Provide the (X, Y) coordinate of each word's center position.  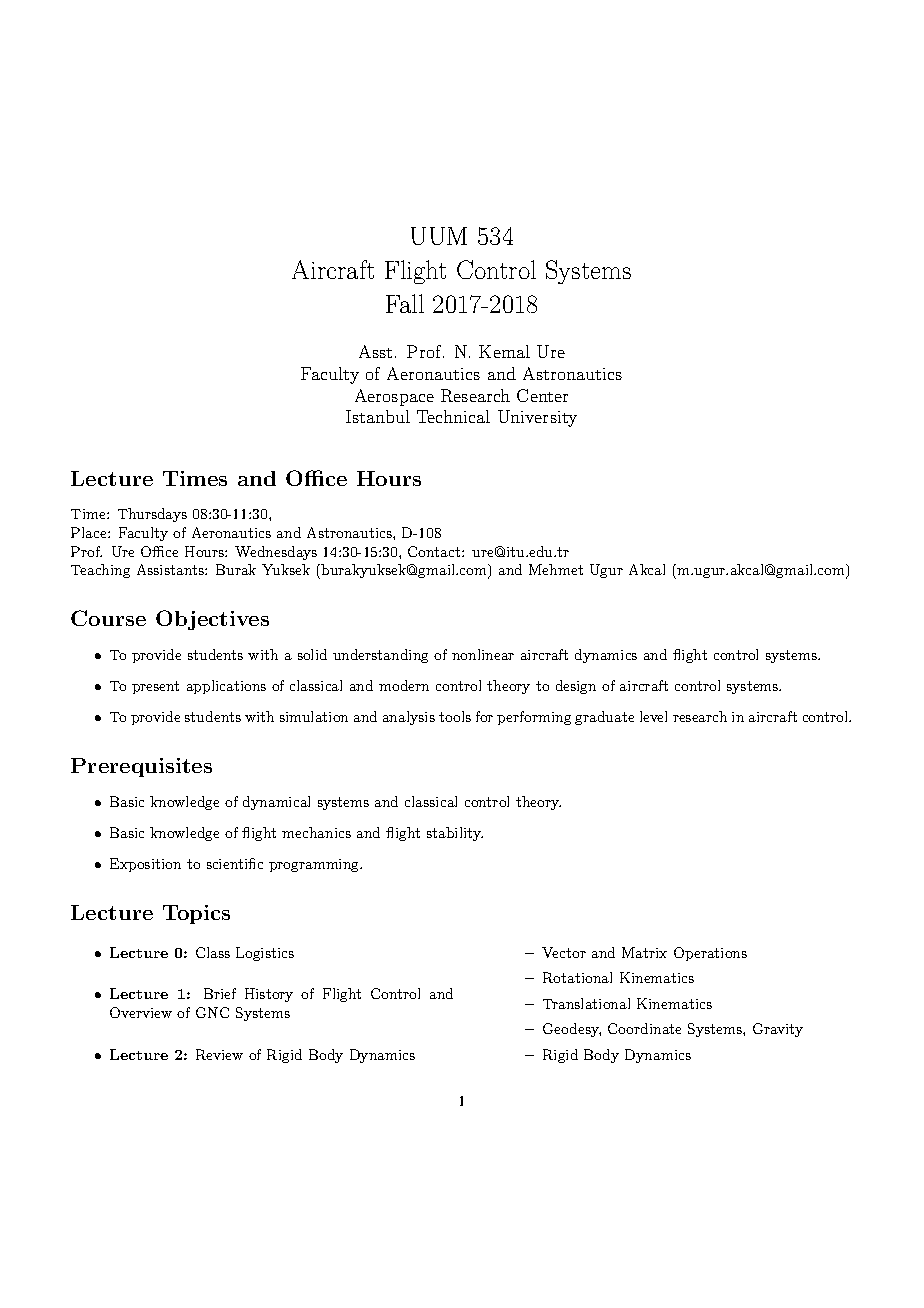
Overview (141, 1012)
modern (404, 685)
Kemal (504, 351)
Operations (710, 954)
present (155, 687)
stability (455, 834)
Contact (435, 551)
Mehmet (556, 569)
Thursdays (152, 515)
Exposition (145, 865)
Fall (405, 303)
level (653, 716)
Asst (375, 351)
